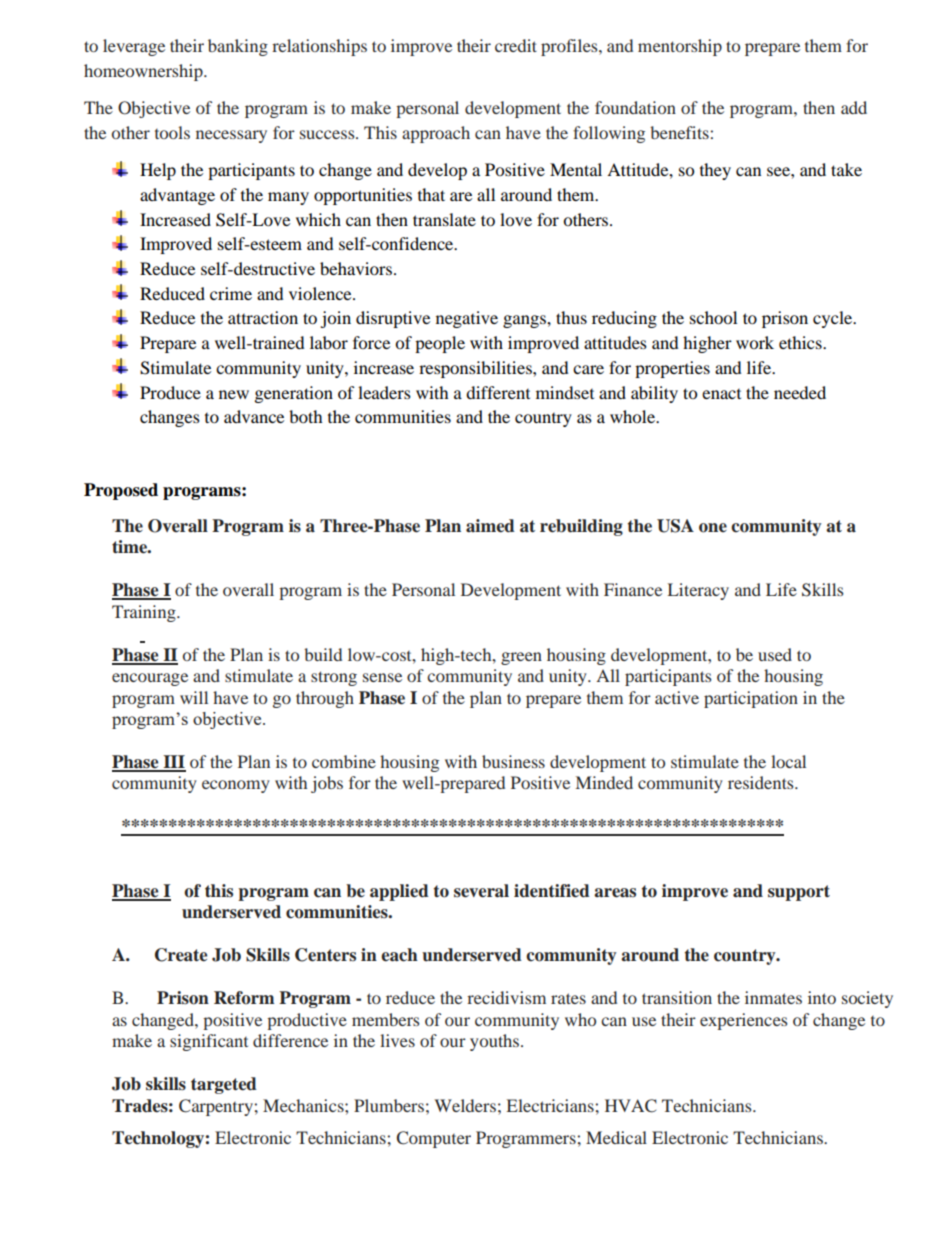 The image size is (952, 1233). Describe the element at coordinates (238, 47) in the screenshot. I see `banking` at that location.
